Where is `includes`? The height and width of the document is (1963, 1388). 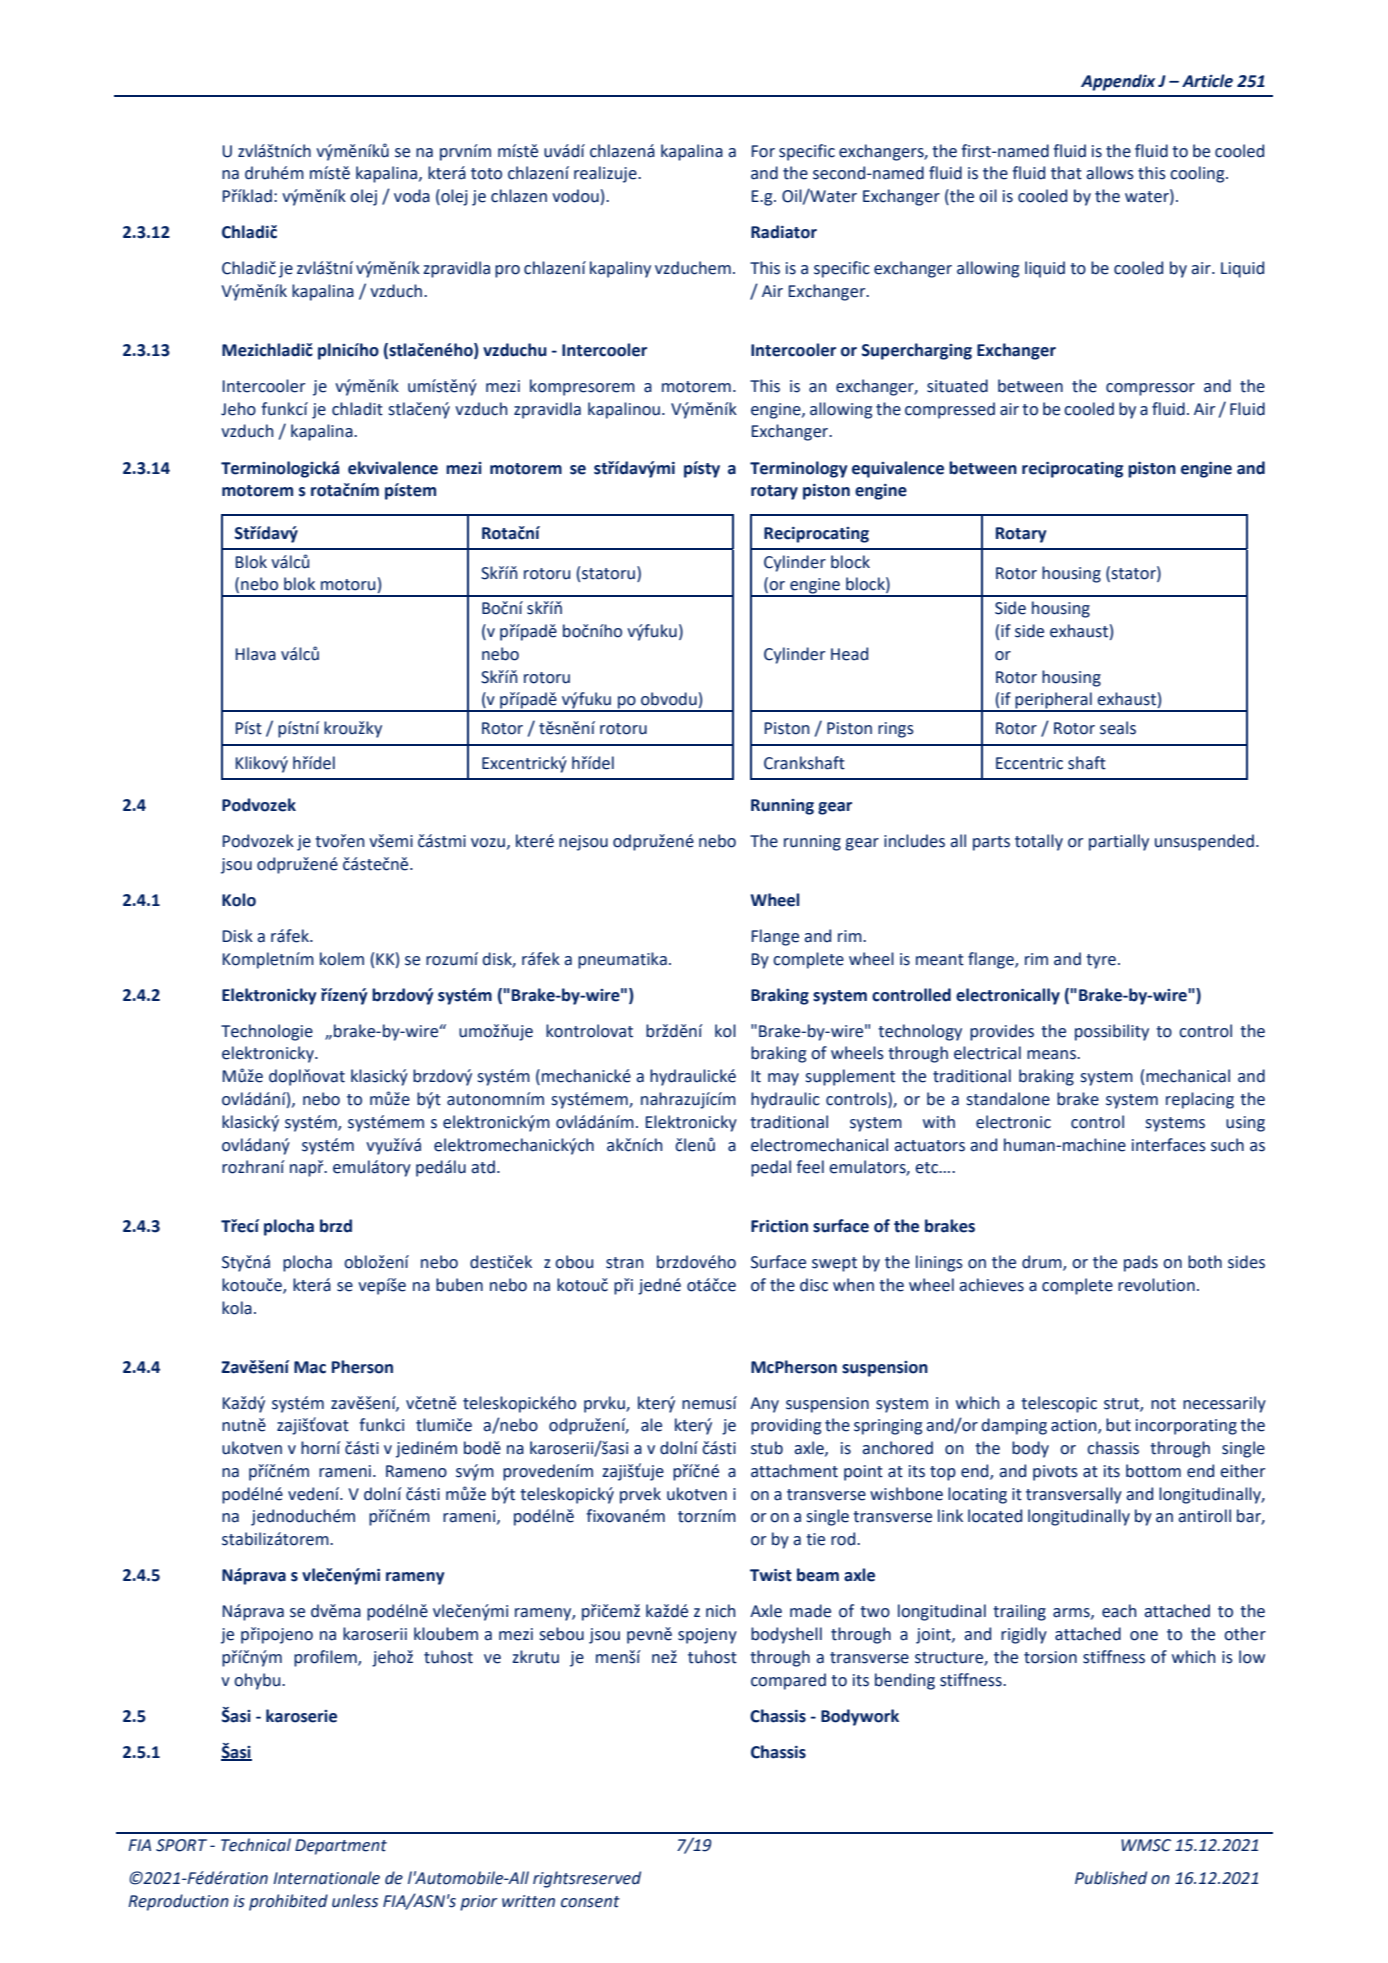
includes is located at coordinates (914, 841).
